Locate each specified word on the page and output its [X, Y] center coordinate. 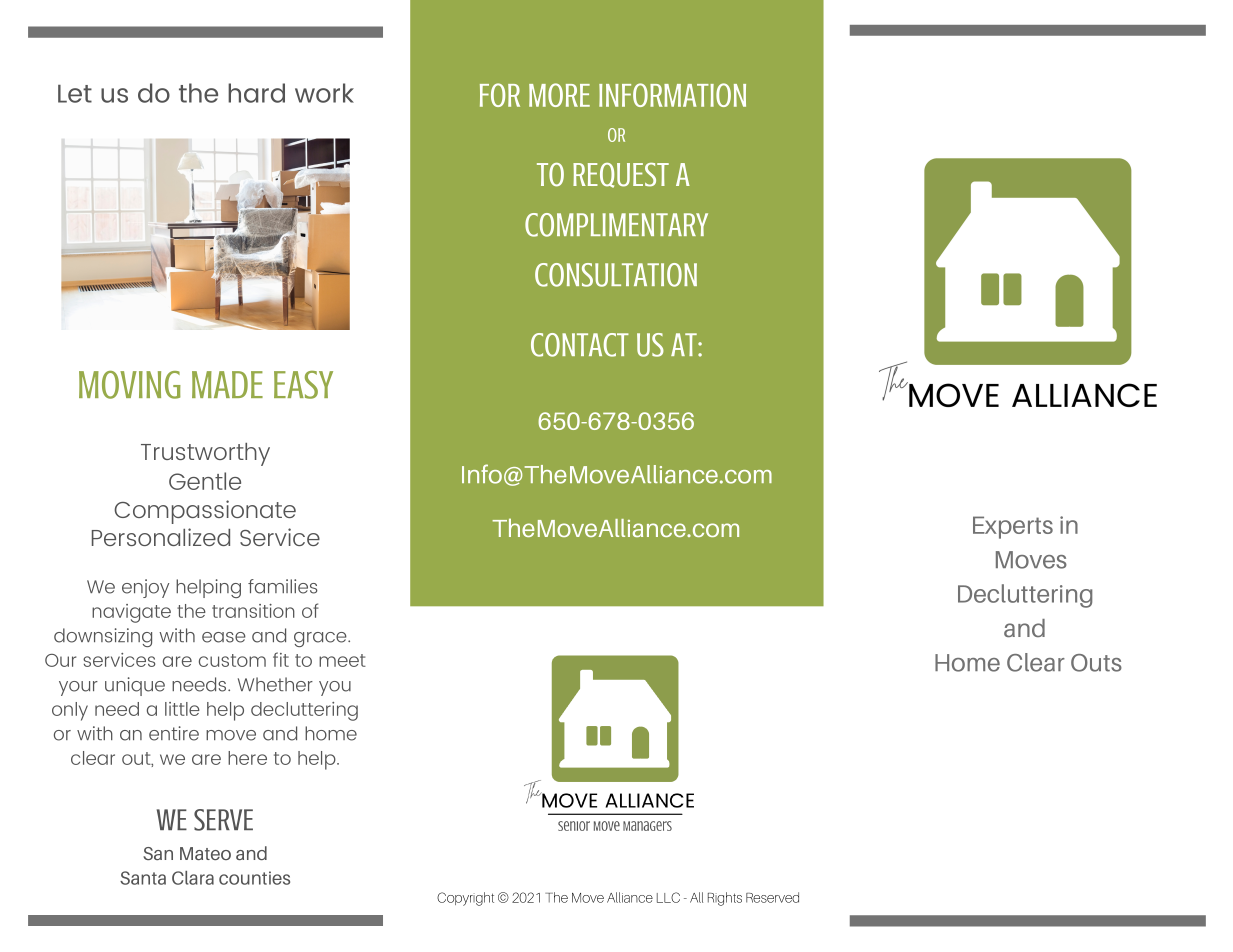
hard [256, 93]
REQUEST [621, 175]
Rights [725, 899]
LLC [668, 897]
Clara [193, 878]
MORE [559, 95]
